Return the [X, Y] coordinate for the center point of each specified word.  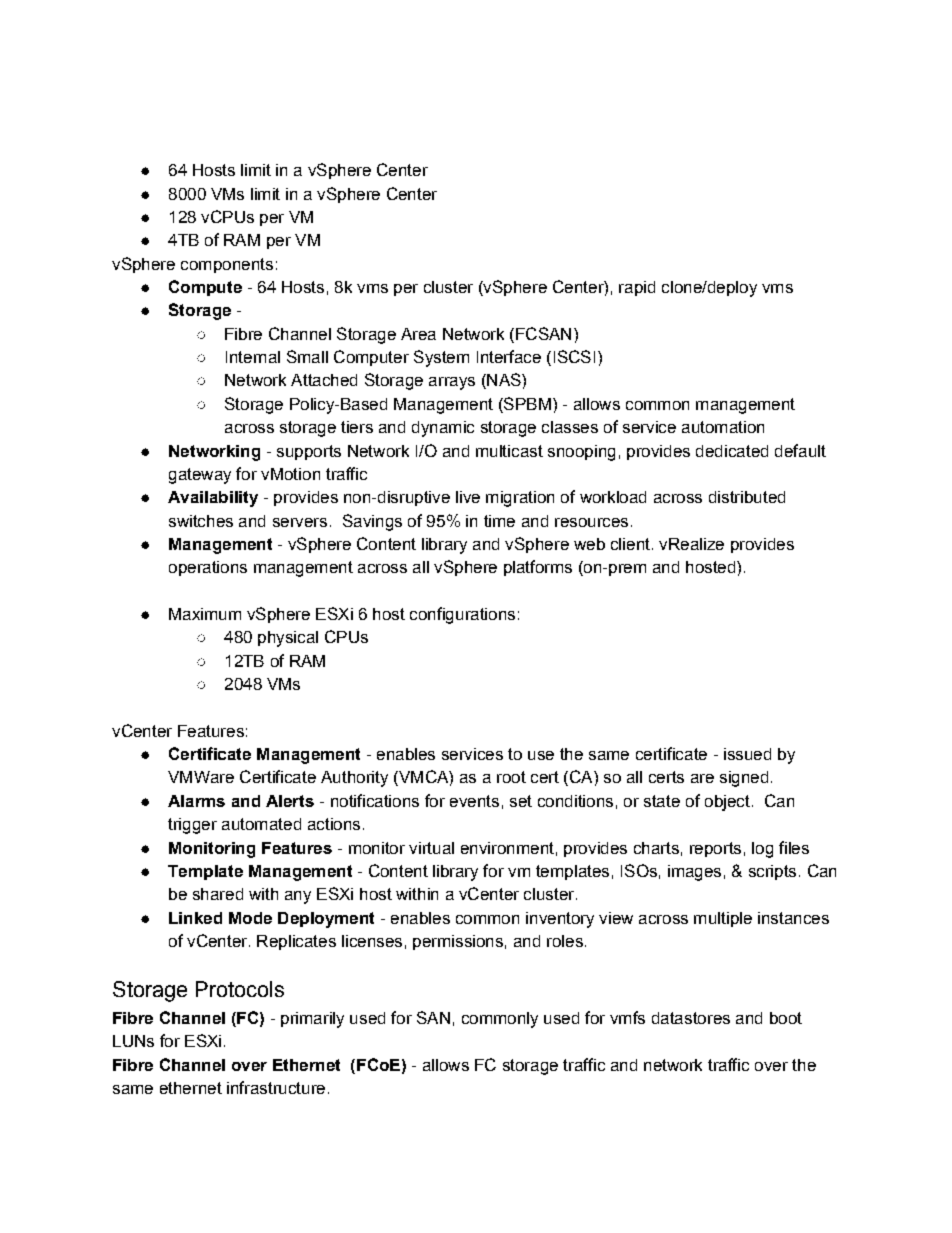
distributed [747, 497]
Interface [509, 356]
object [727, 803]
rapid [637, 288]
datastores [691, 1018]
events [474, 801]
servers [300, 522]
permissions [458, 942]
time [499, 521]
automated [261, 824]
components [227, 265]
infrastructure [276, 1087]
